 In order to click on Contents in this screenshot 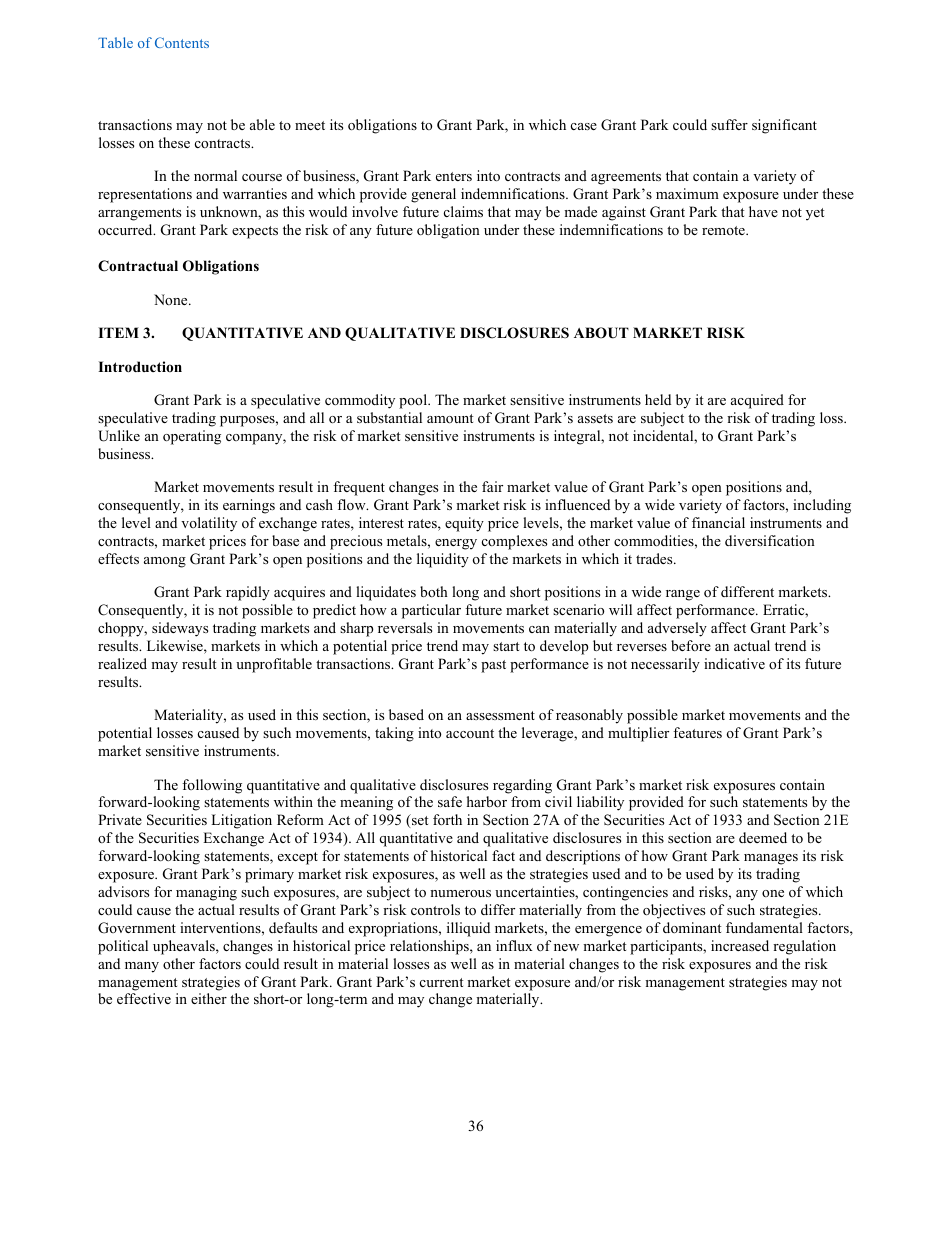, I will do `click(182, 42)`.
